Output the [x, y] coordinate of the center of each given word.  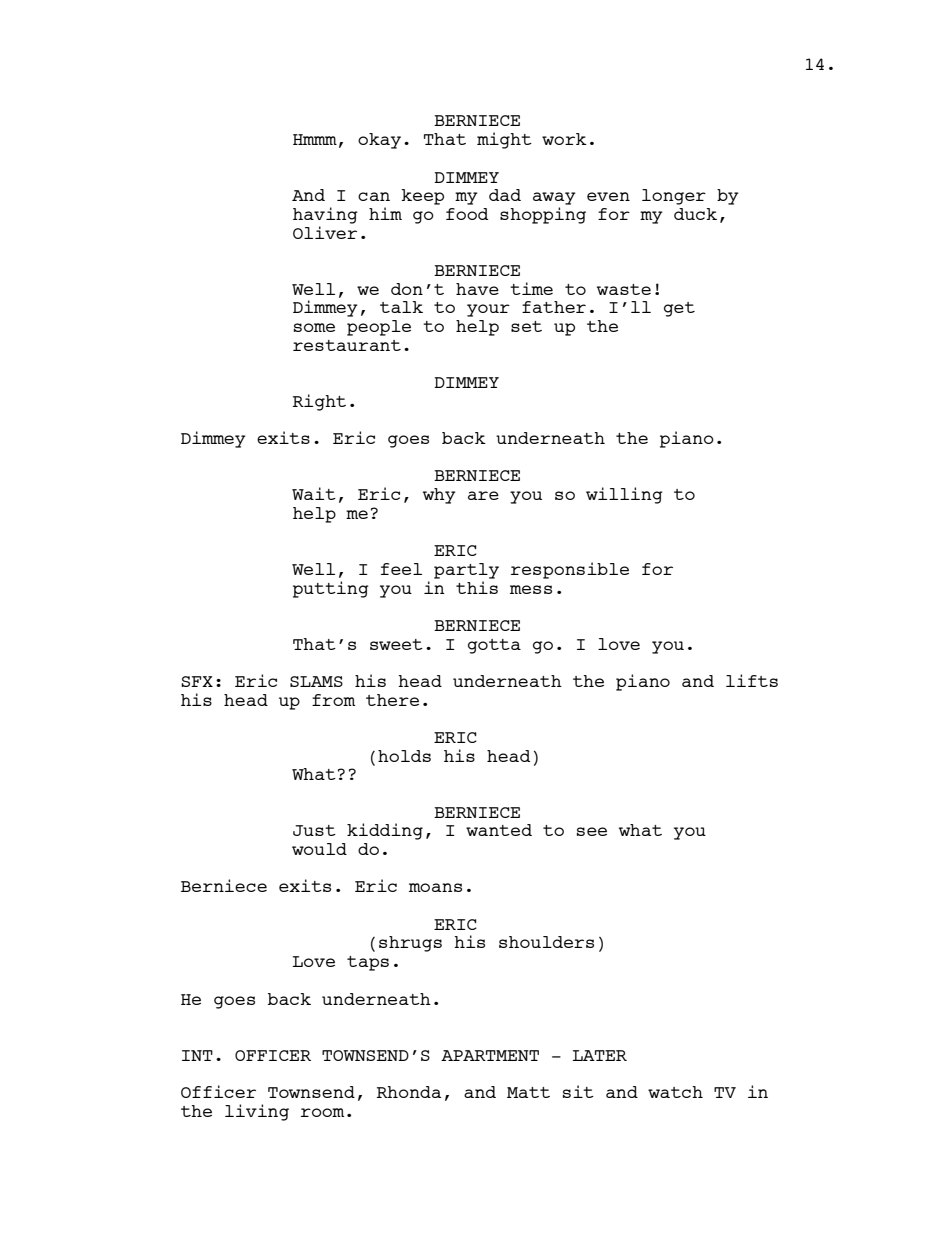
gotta [494, 646]
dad [505, 195]
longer [674, 197]
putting [331, 589]
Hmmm [315, 139]
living [257, 1112]
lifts [752, 680]
